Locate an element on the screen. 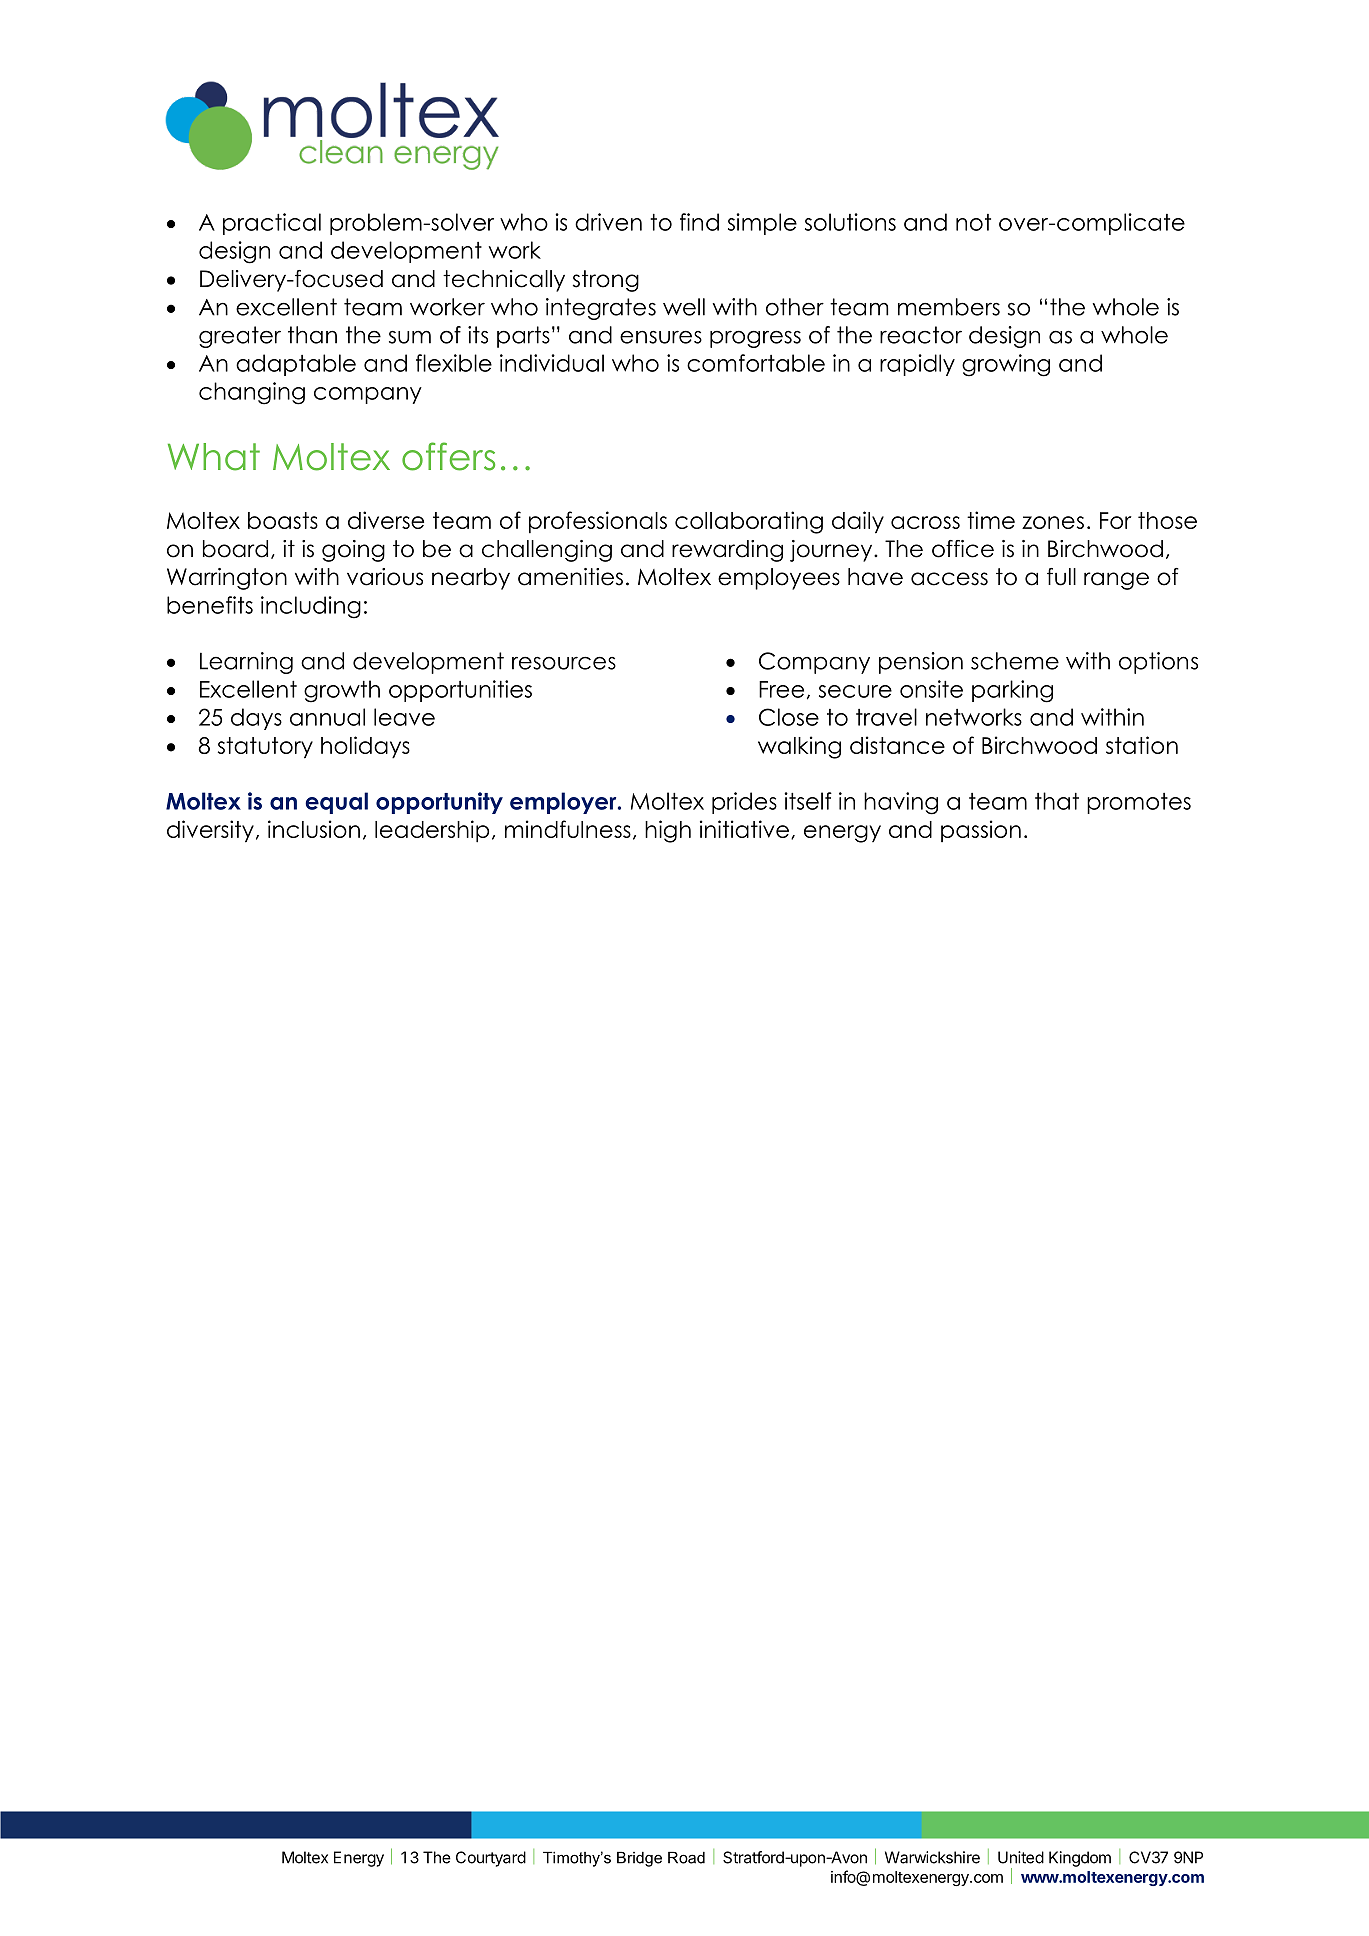 The height and width of the screenshot is (1936, 1369). not is located at coordinates (973, 222).
